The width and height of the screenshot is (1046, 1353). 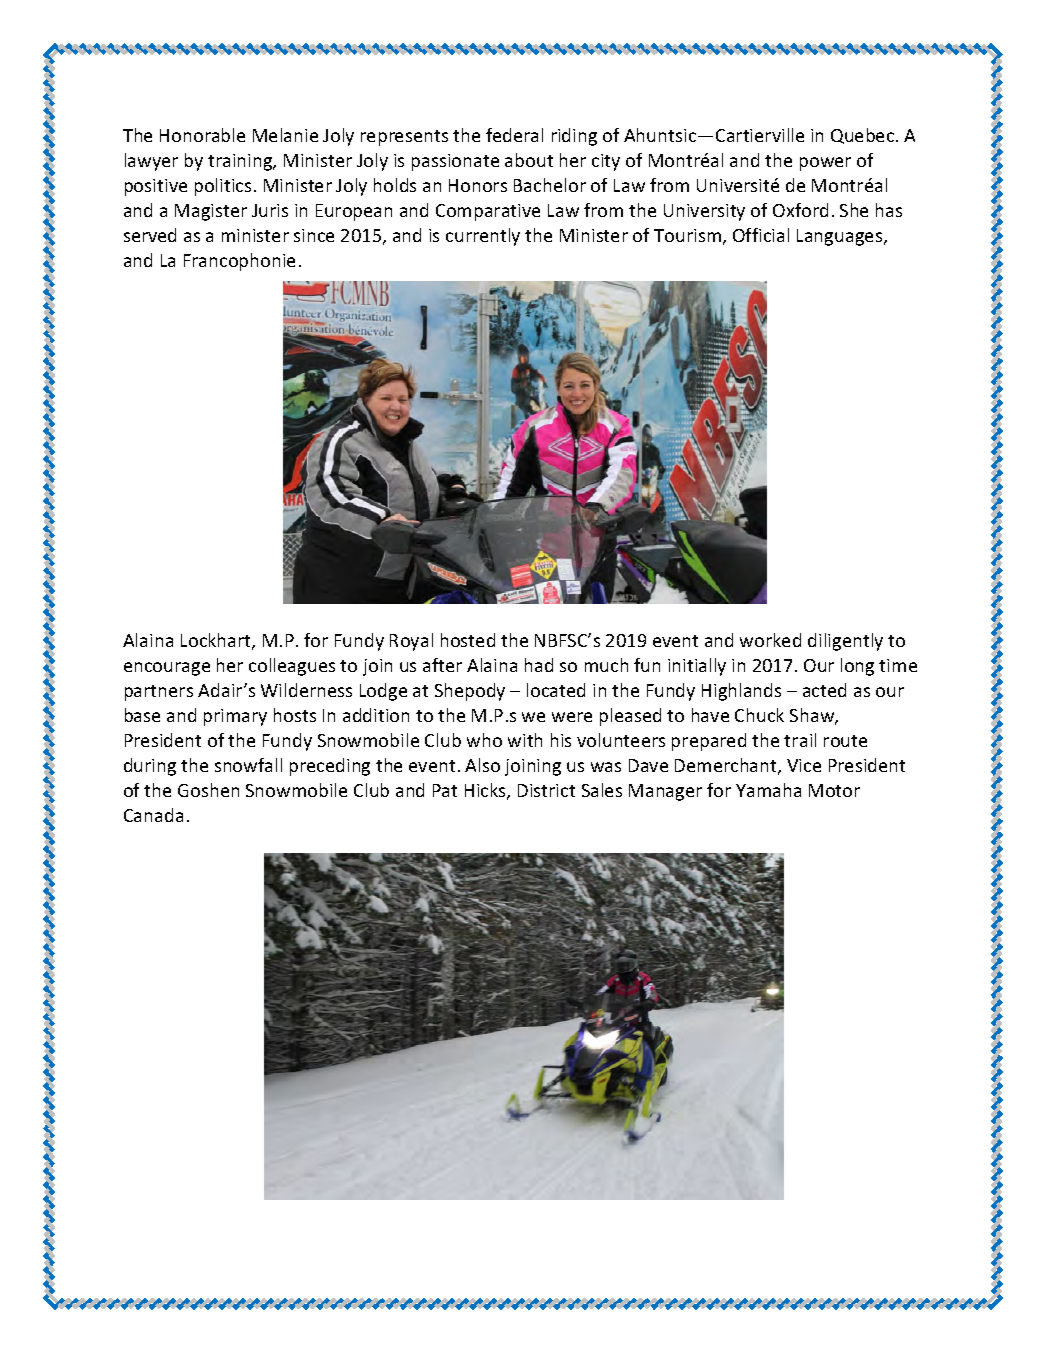 What do you see at coordinates (314, 235) in the screenshot?
I see `since` at bounding box center [314, 235].
